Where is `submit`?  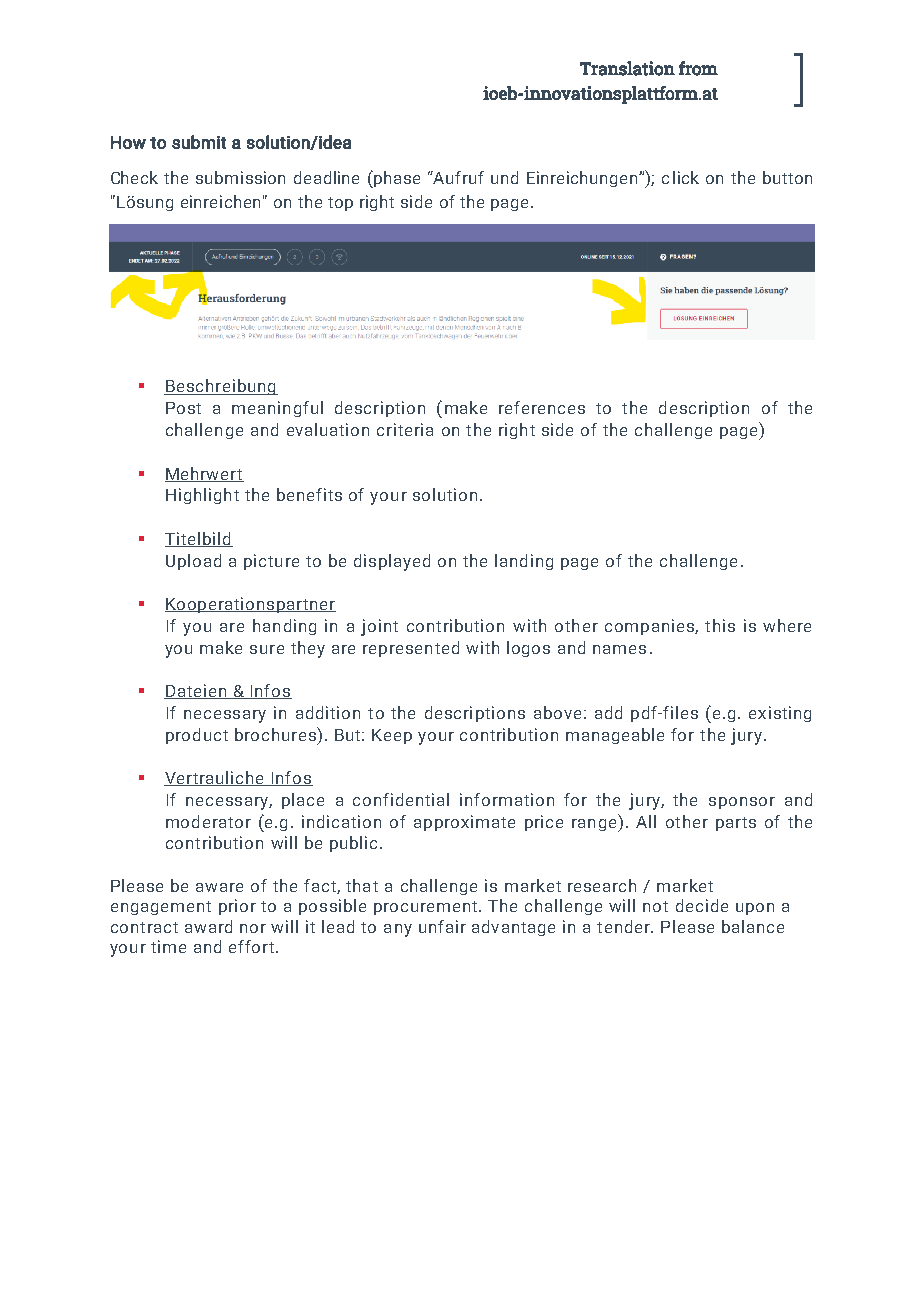
submit is located at coordinates (199, 142).
